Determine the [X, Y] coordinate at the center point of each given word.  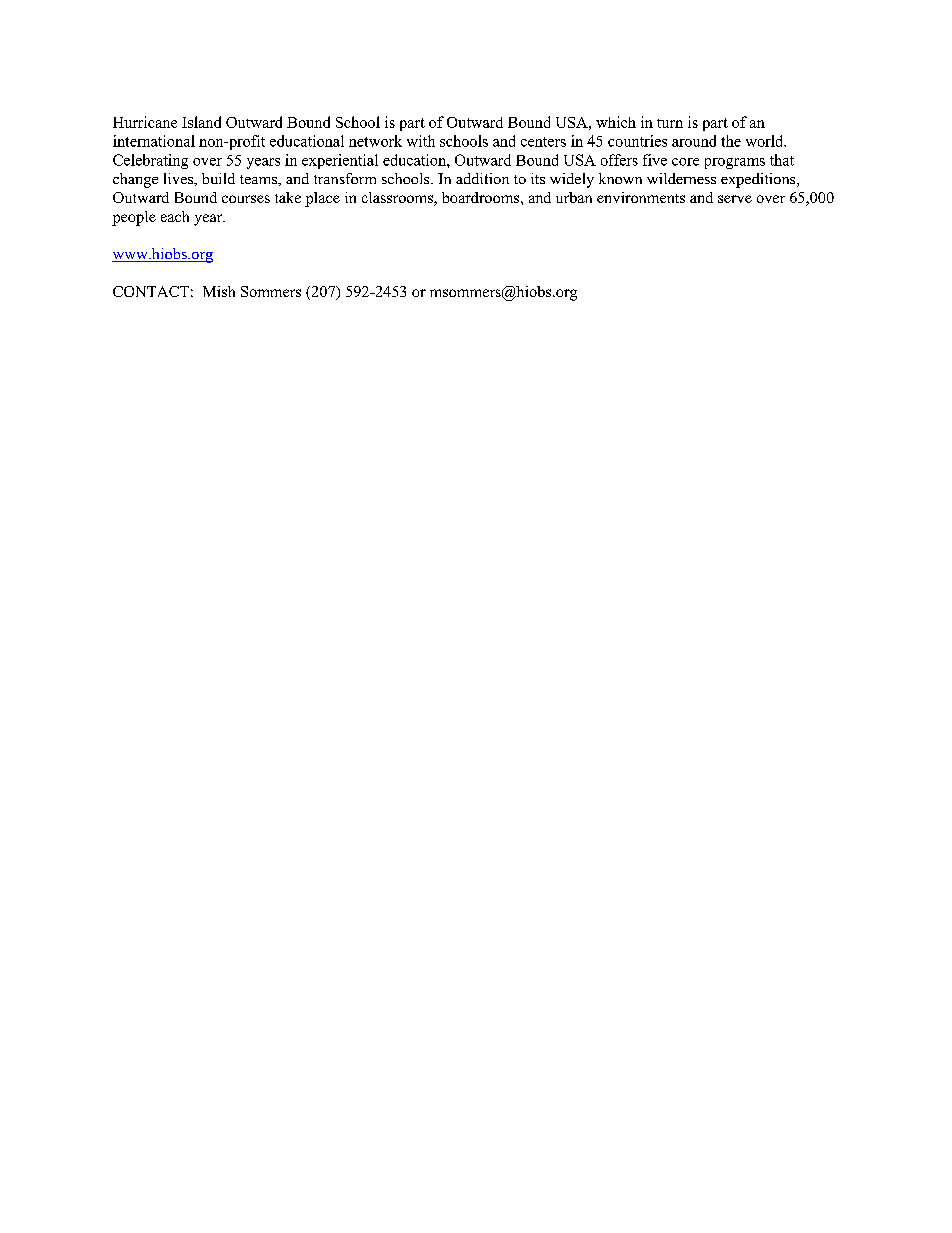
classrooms [398, 199]
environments [641, 197]
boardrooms [482, 197]
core [685, 162]
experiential [340, 161]
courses [246, 199]
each [175, 216]
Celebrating [150, 161]
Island [201, 122]
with [421, 141]
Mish [219, 291]
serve [735, 199]
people [134, 218]
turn [670, 123]
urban [574, 197]
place [322, 199]
